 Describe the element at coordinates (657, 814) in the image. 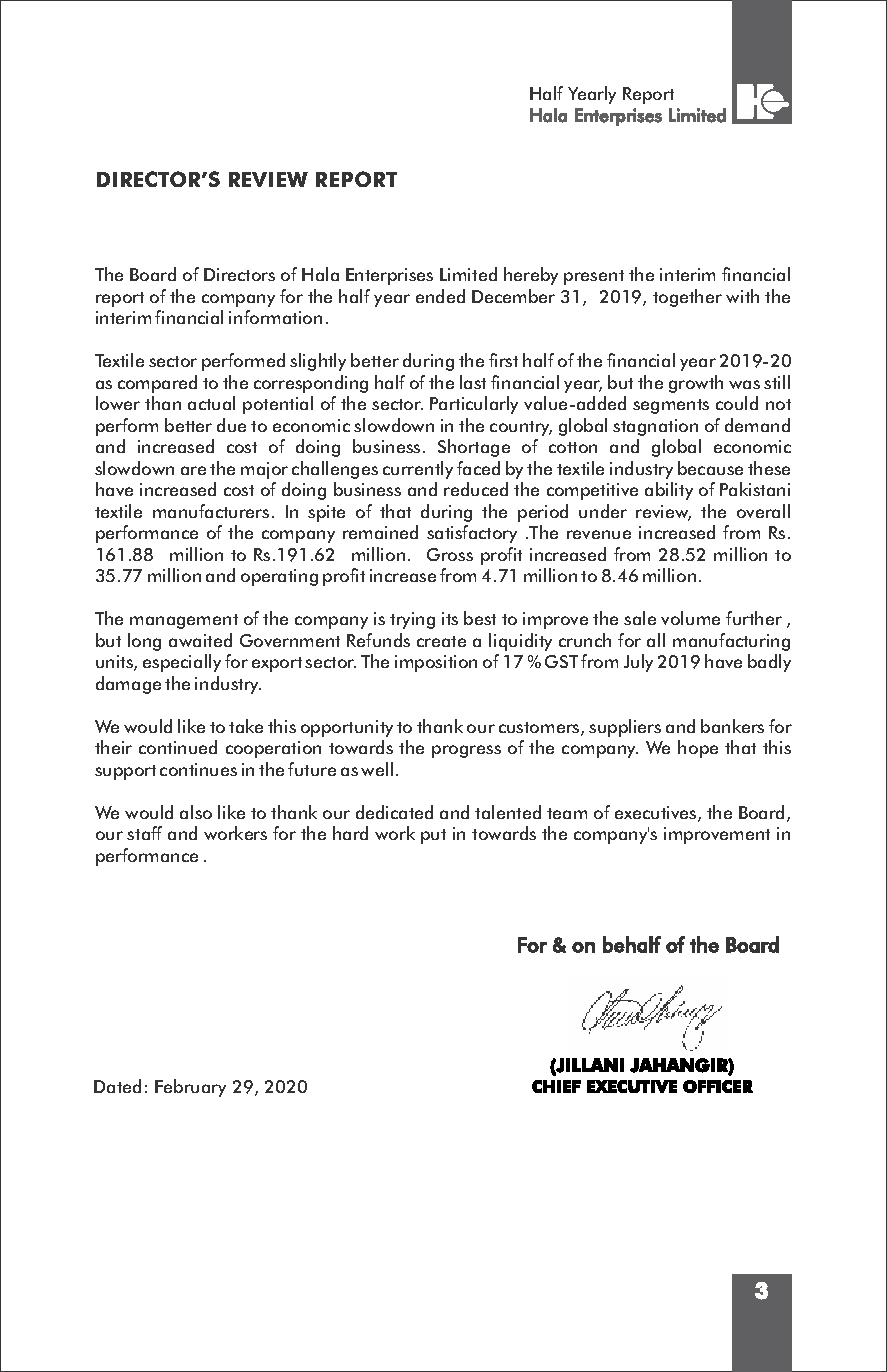

I see `executives` at that location.
